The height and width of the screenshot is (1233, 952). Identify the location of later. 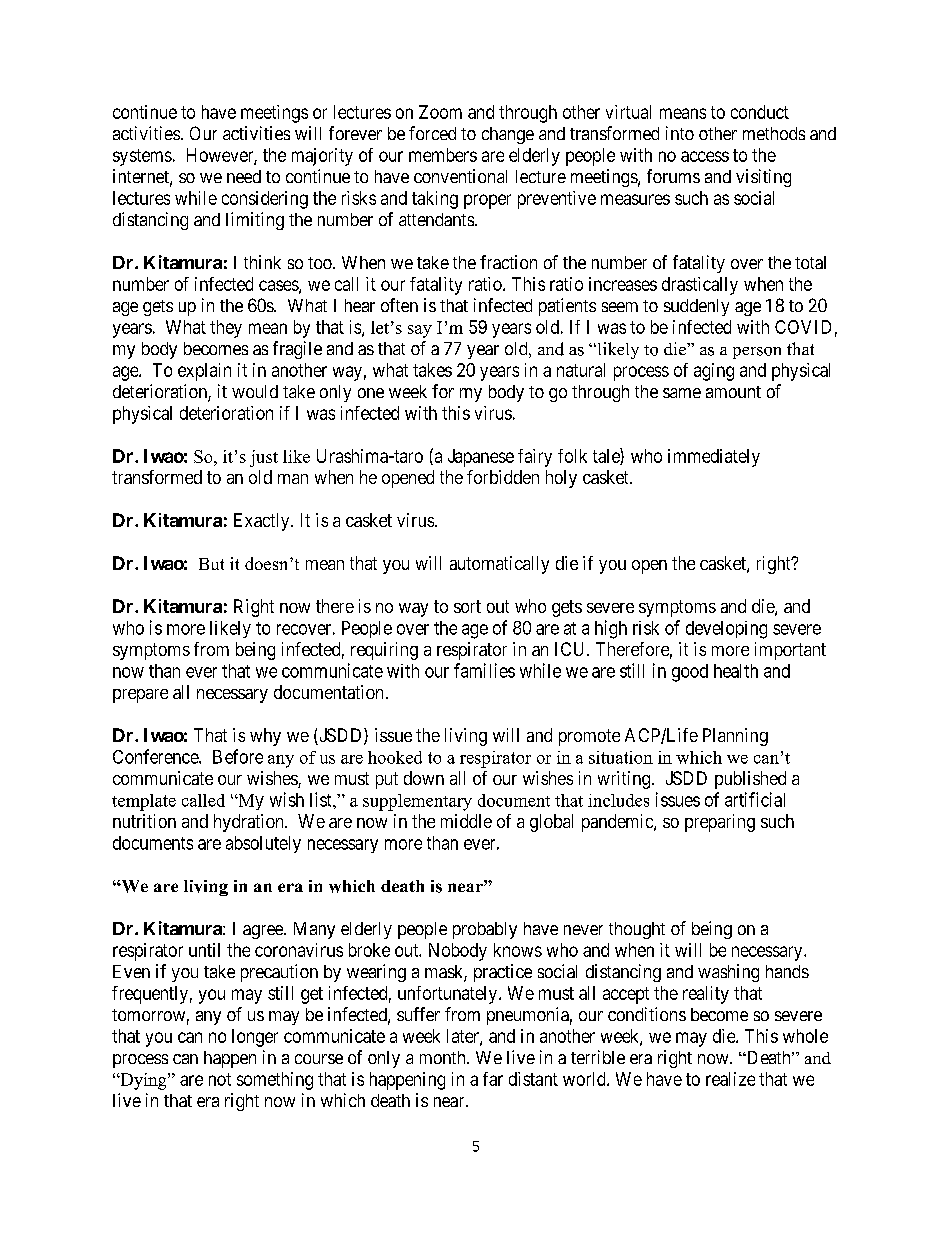
(464, 1037).
